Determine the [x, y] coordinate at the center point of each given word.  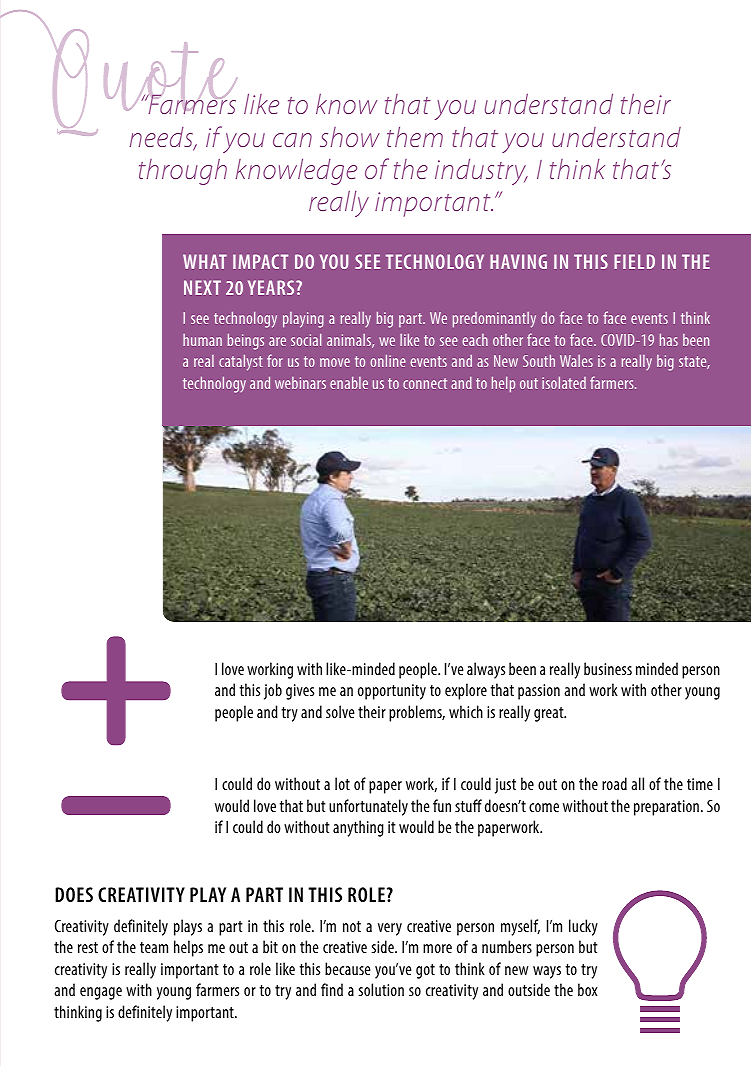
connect [425, 383]
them [415, 137]
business [608, 668]
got [425, 971]
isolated [564, 382]
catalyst [241, 362]
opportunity [392, 692]
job [273, 691]
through [183, 172]
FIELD [634, 261]
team [154, 947]
